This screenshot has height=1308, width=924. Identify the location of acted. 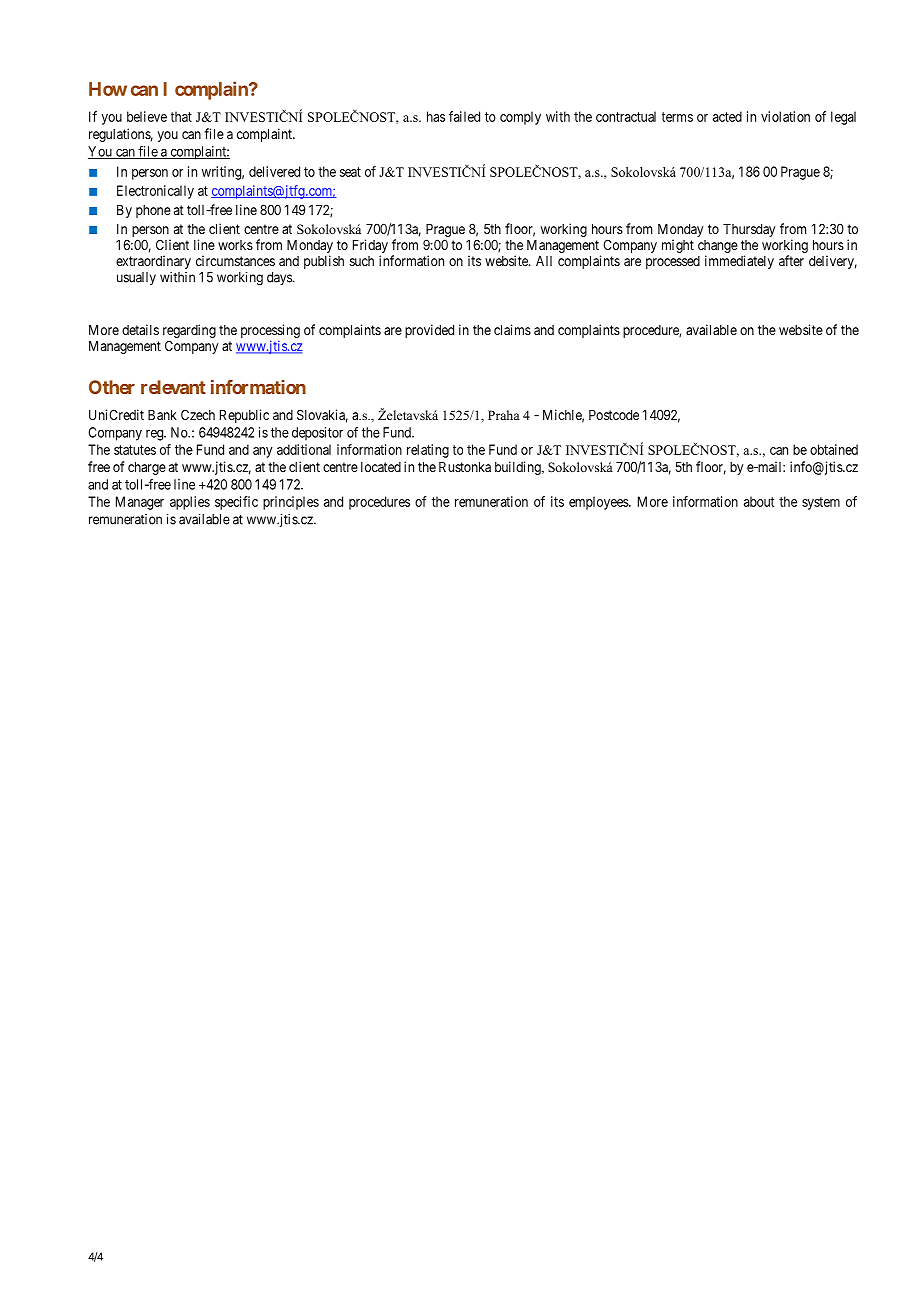
(727, 116).
